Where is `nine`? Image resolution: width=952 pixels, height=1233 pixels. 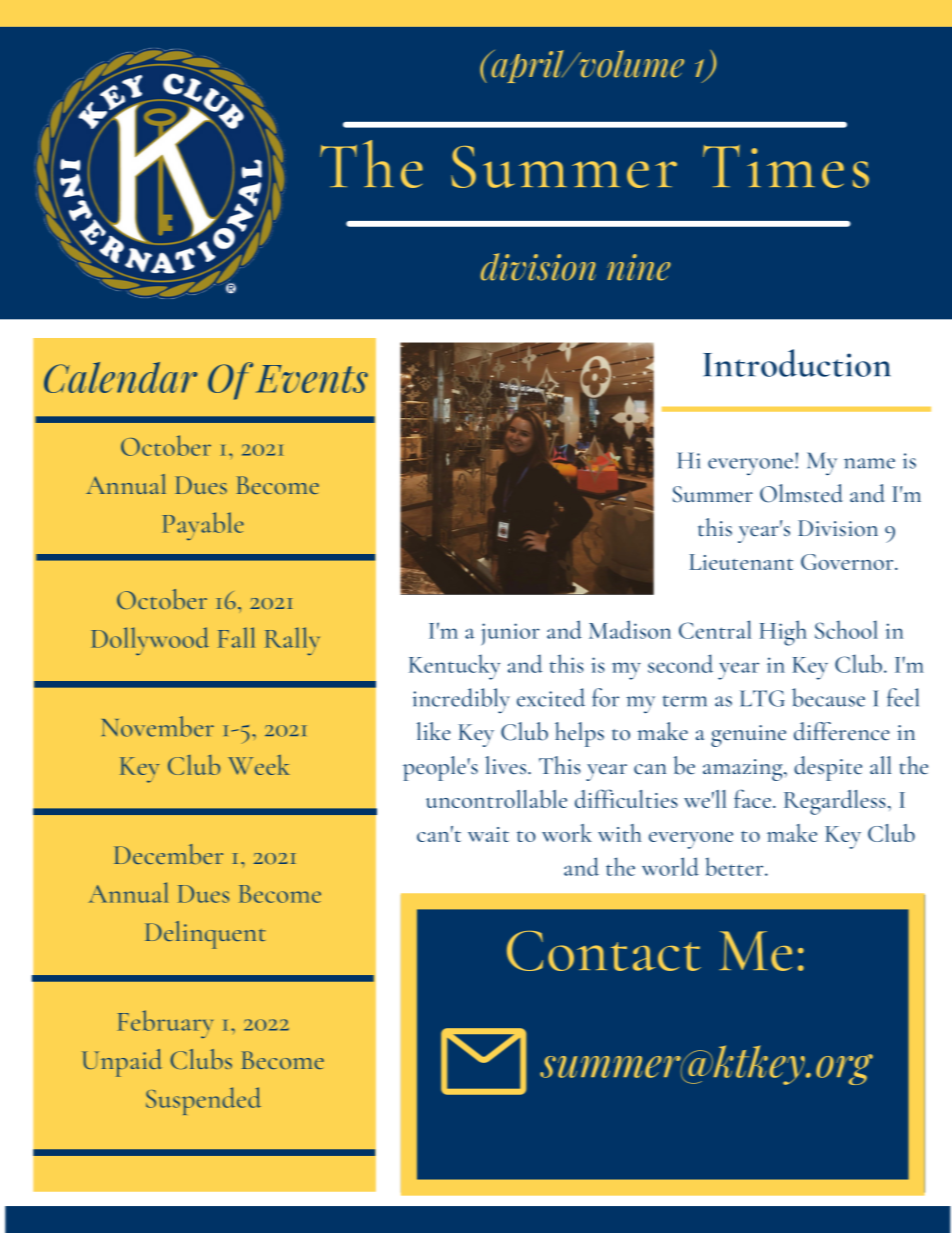 nine is located at coordinates (639, 267).
